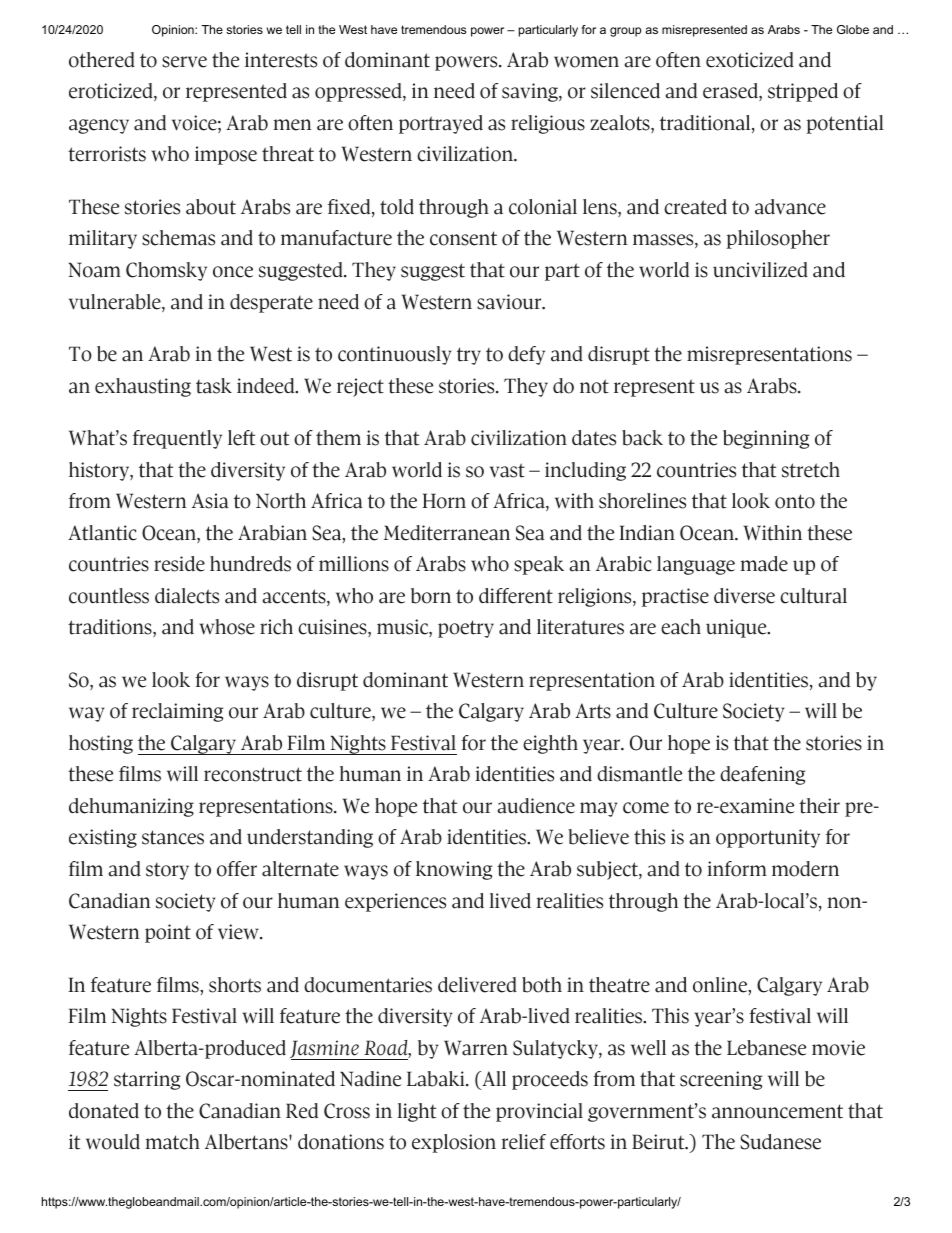  Describe the element at coordinates (184, 62) in the document. I see `serve` at that location.
